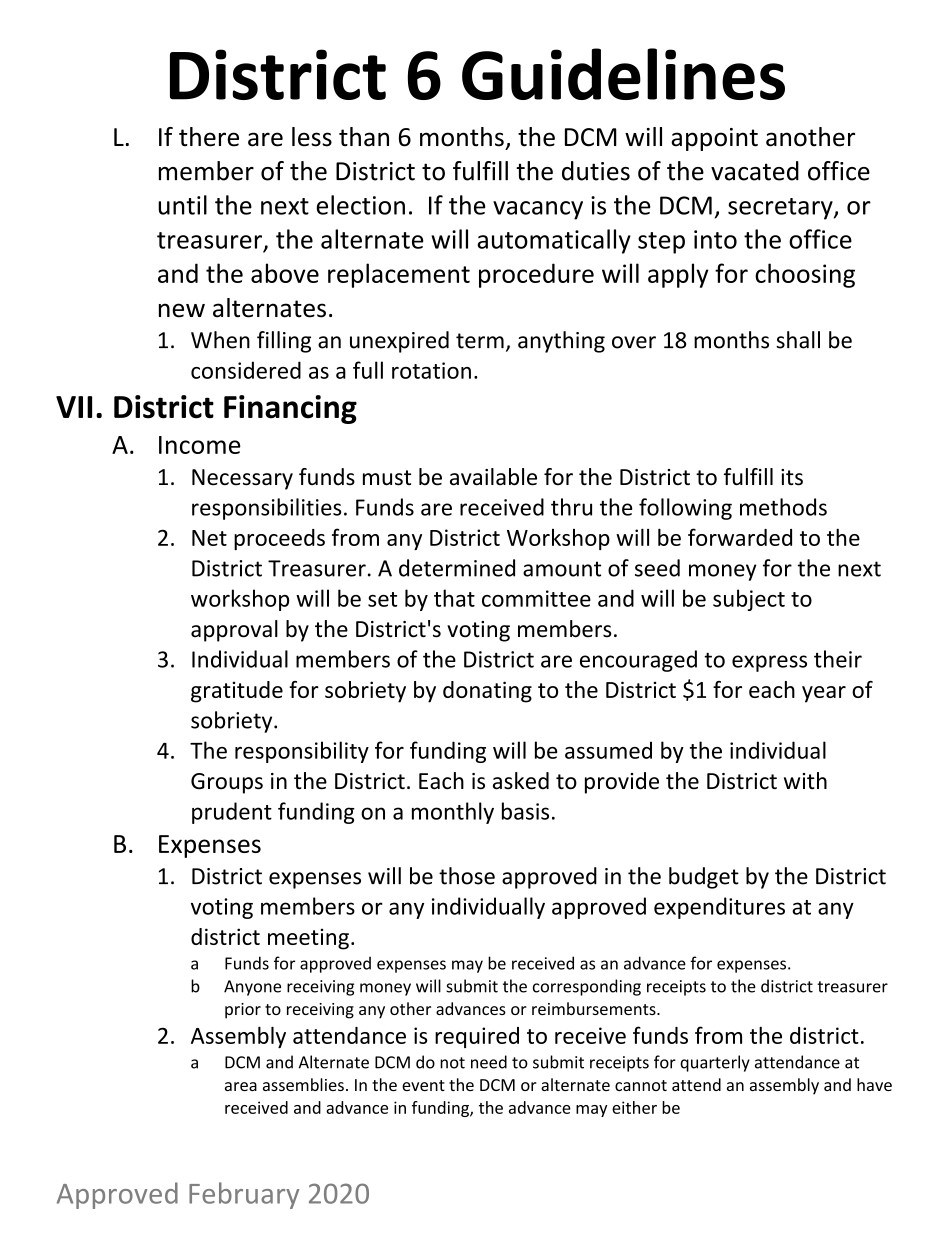  What do you see at coordinates (467, 876) in the image?
I see `those` at bounding box center [467, 876].
